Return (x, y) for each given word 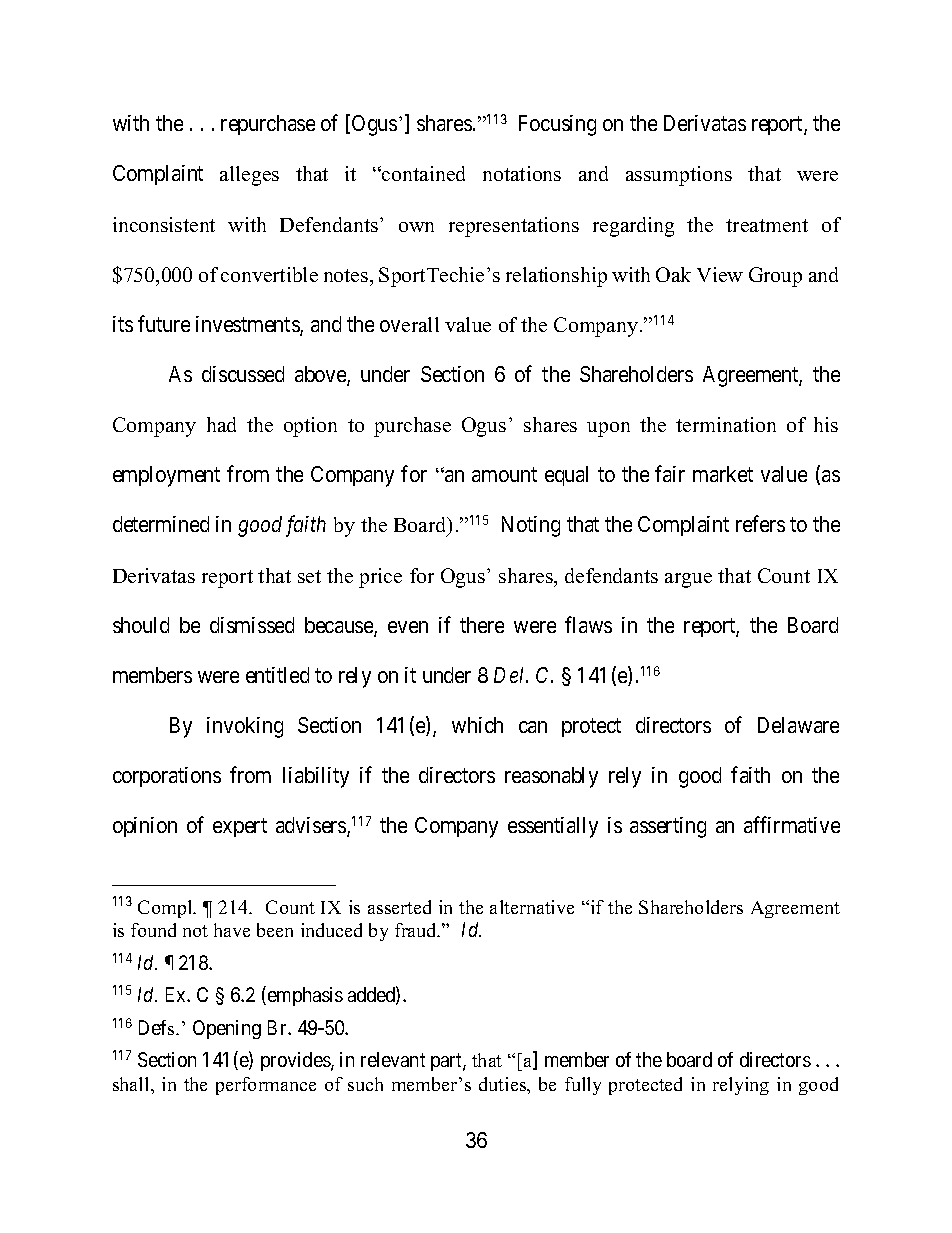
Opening (227, 1029)
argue (688, 580)
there (482, 625)
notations (522, 173)
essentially (553, 827)
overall (409, 324)
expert (240, 828)
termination (726, 424)
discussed (243, 374)
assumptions (679, 176)
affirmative (792, 824)
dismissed (252, 625)
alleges (249, 176)
